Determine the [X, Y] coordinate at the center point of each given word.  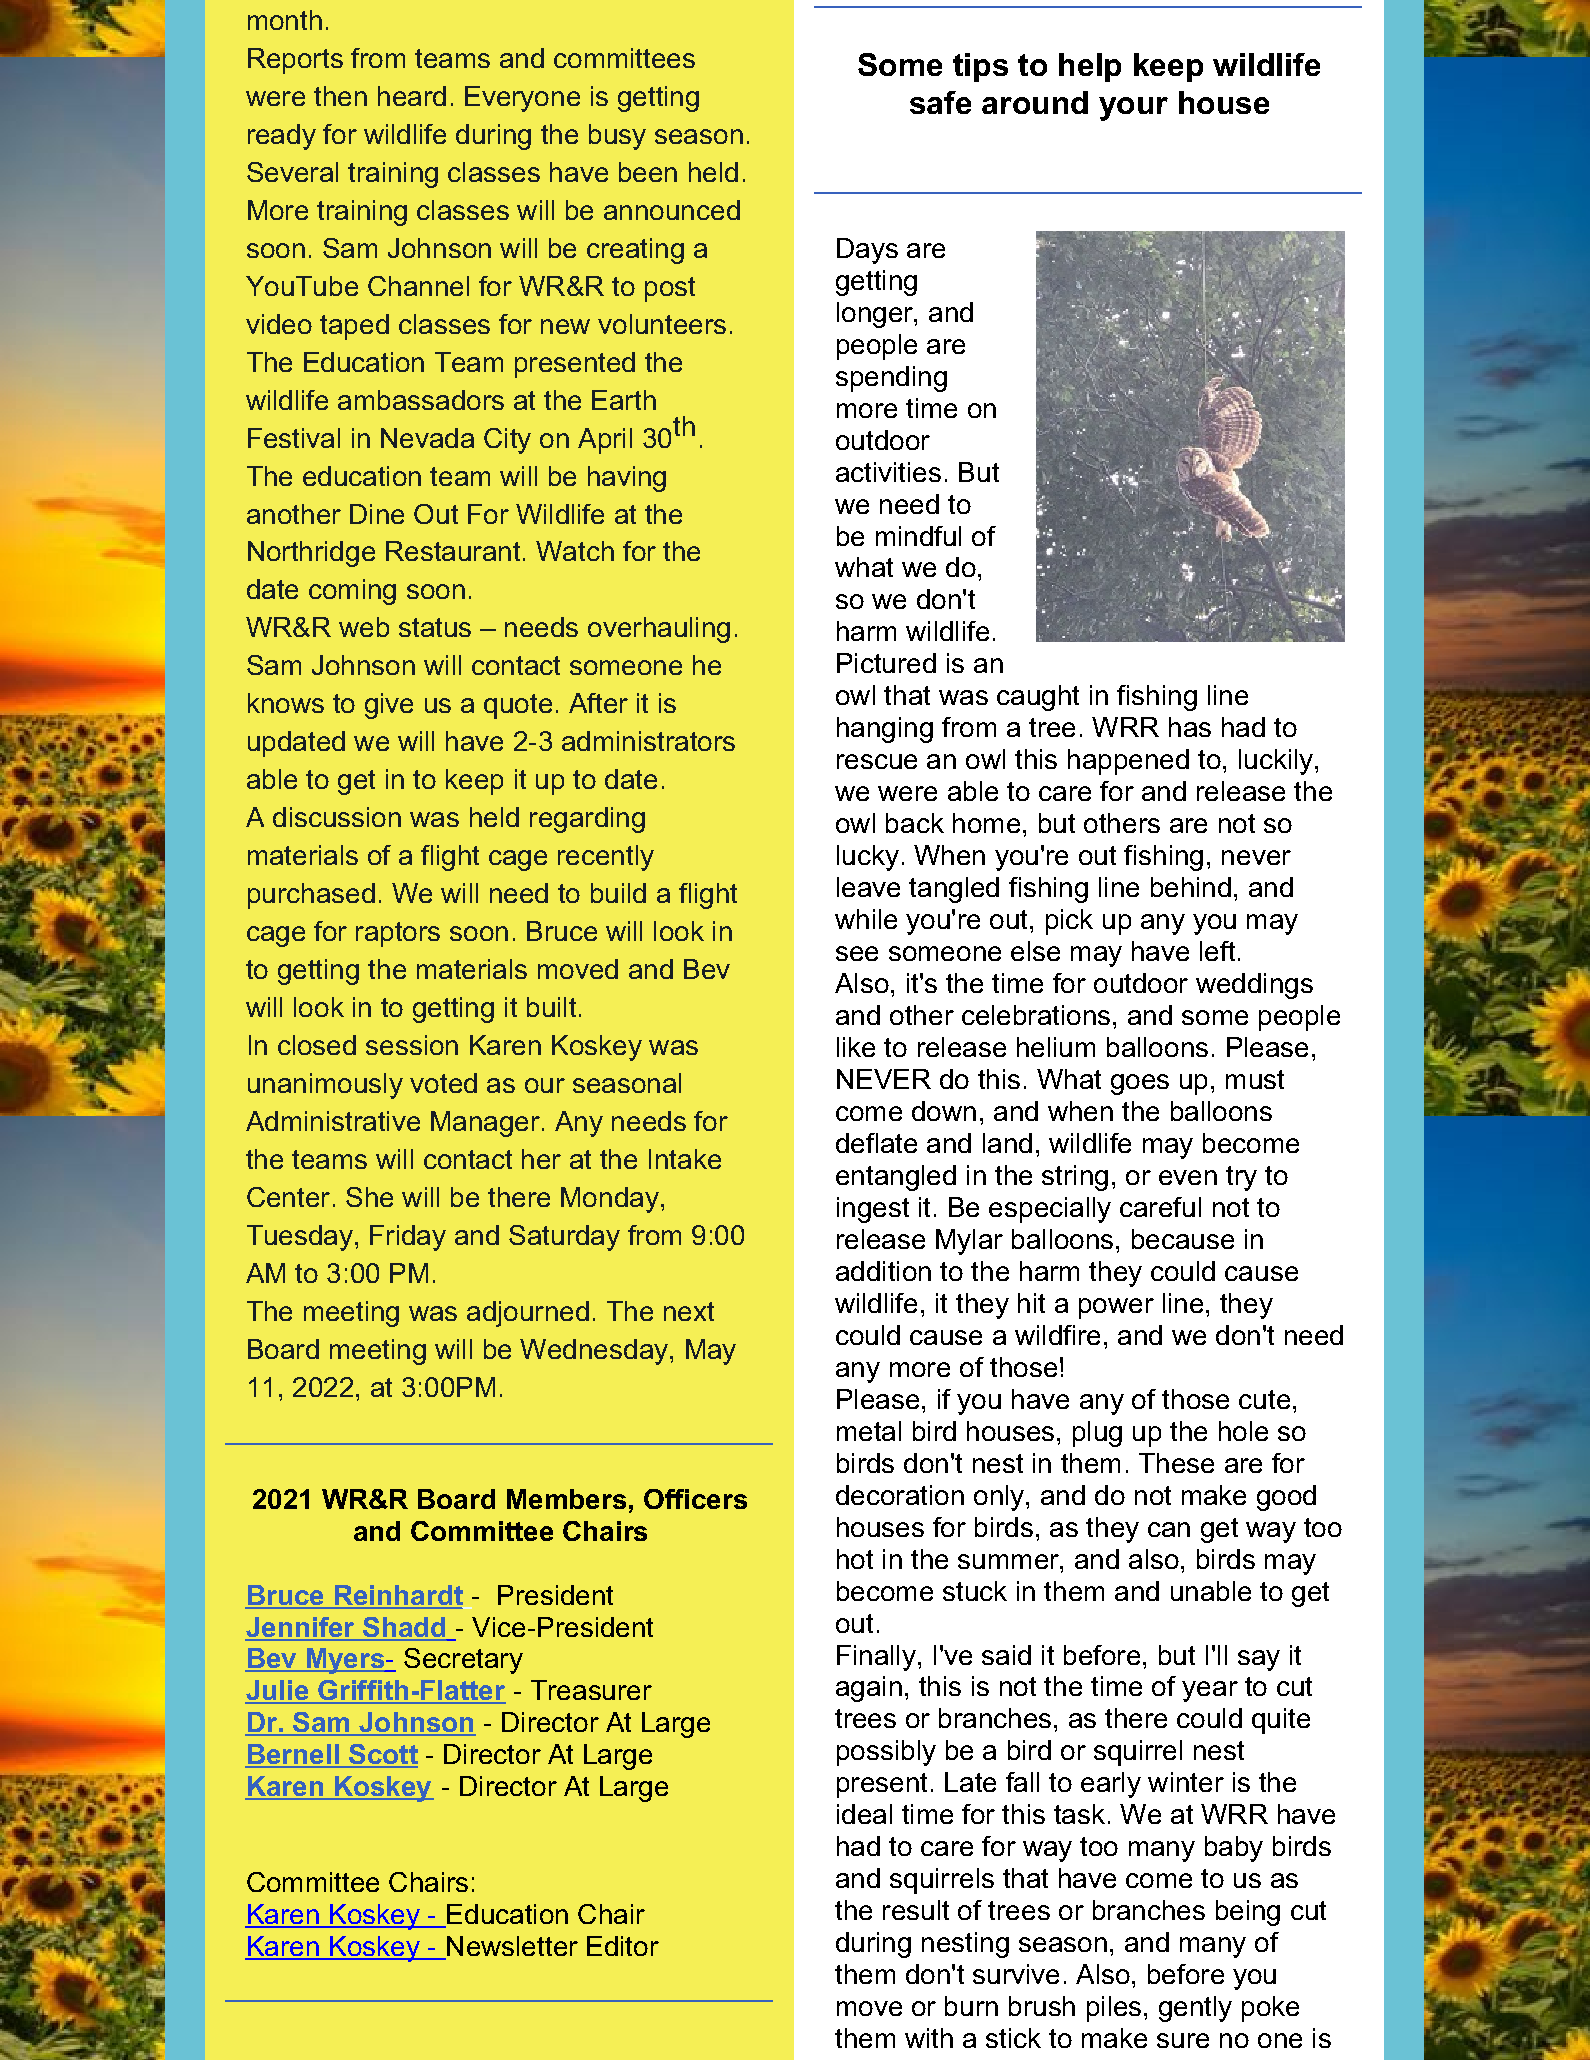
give [389, 706]
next [689, 1311]
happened [1128, 762]
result [916, 1910]
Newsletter [511, 1947]
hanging [885, 730]
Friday [408, 1238]
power [1116, 1308]
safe [940, 102]
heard [412, 96]
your [1133, 109]
